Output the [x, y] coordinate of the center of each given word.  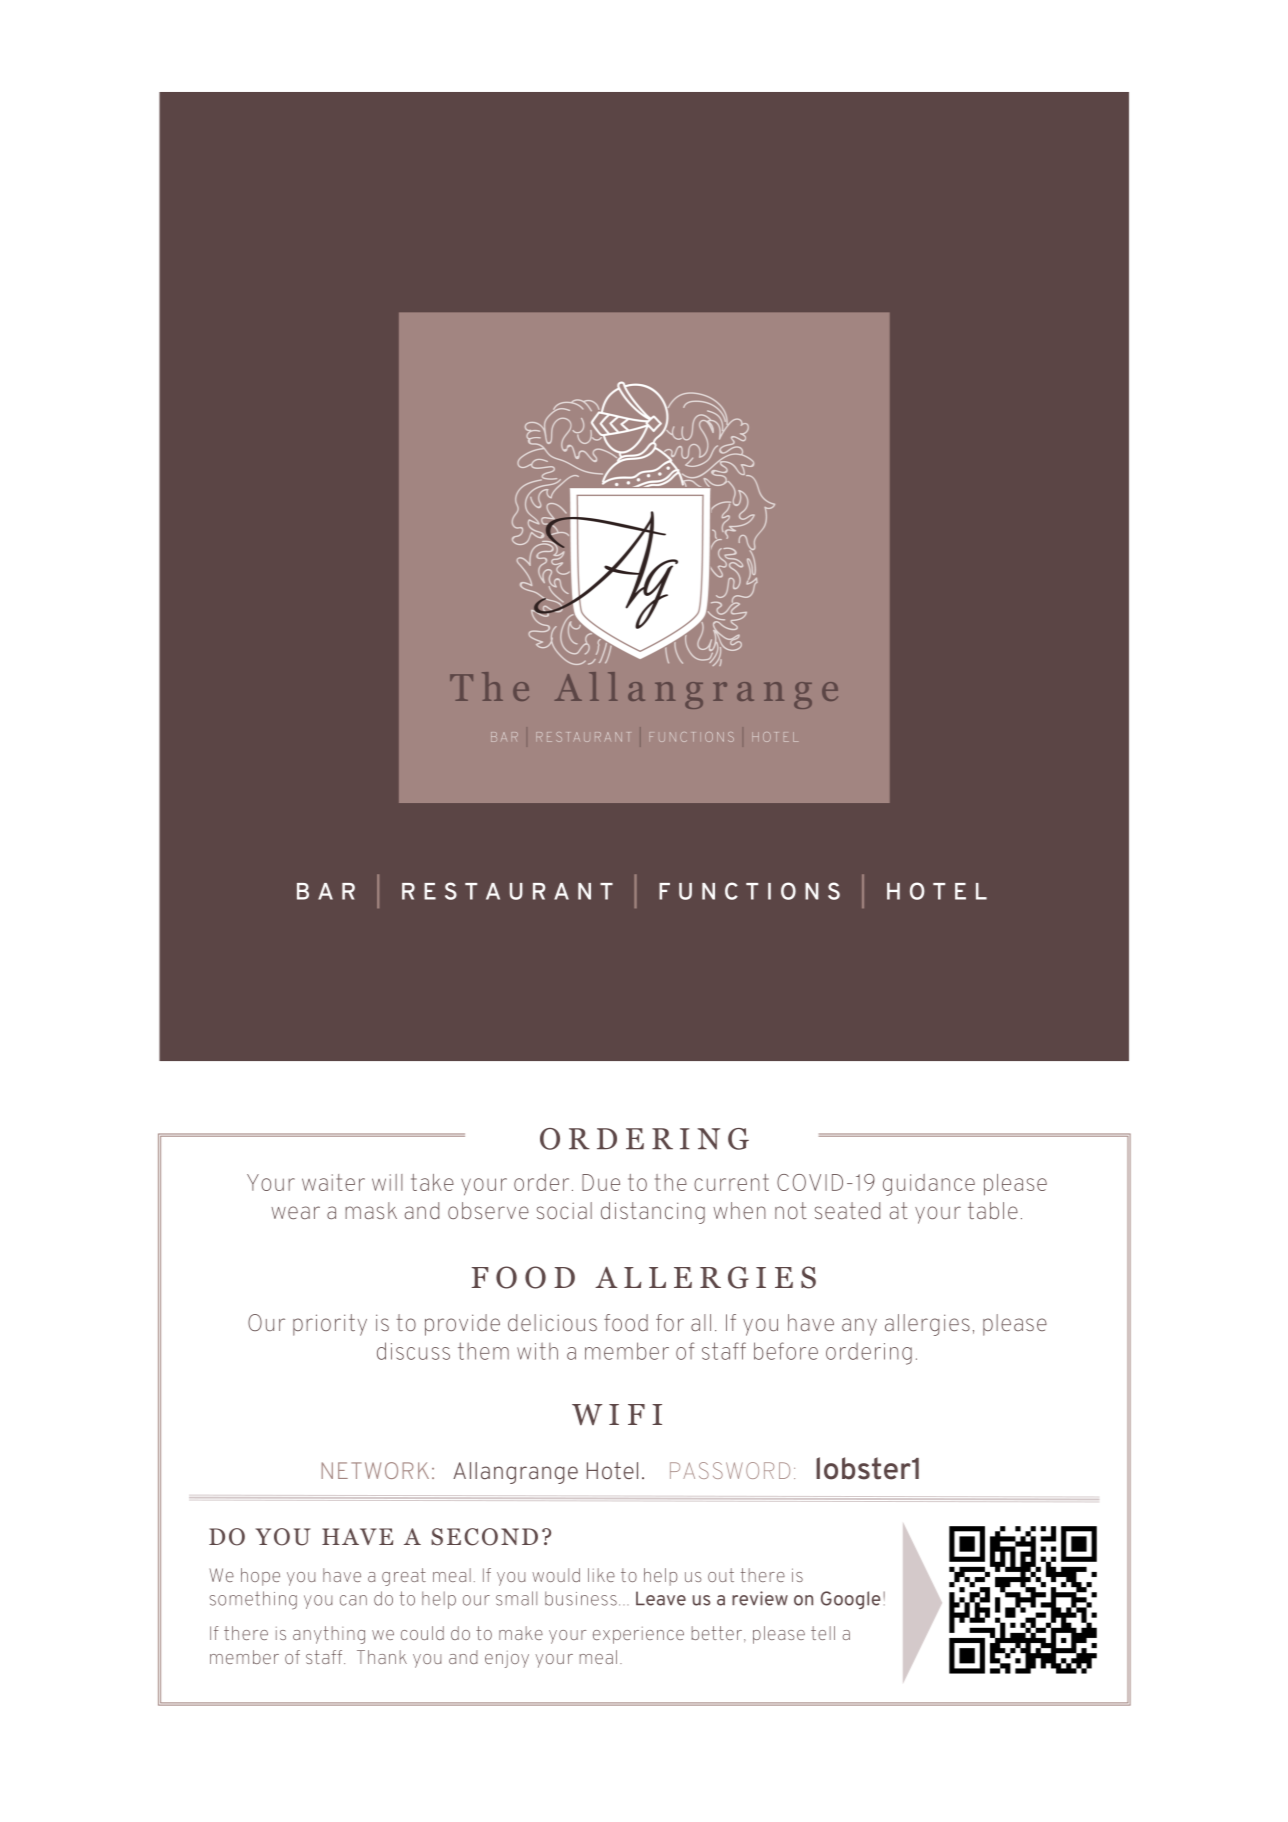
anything [329, 1635]
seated [847, 1210]
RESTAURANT [507, 891]
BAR [326, 891]
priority [330, 1325]
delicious [552, 1322]
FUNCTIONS [749, 891]
